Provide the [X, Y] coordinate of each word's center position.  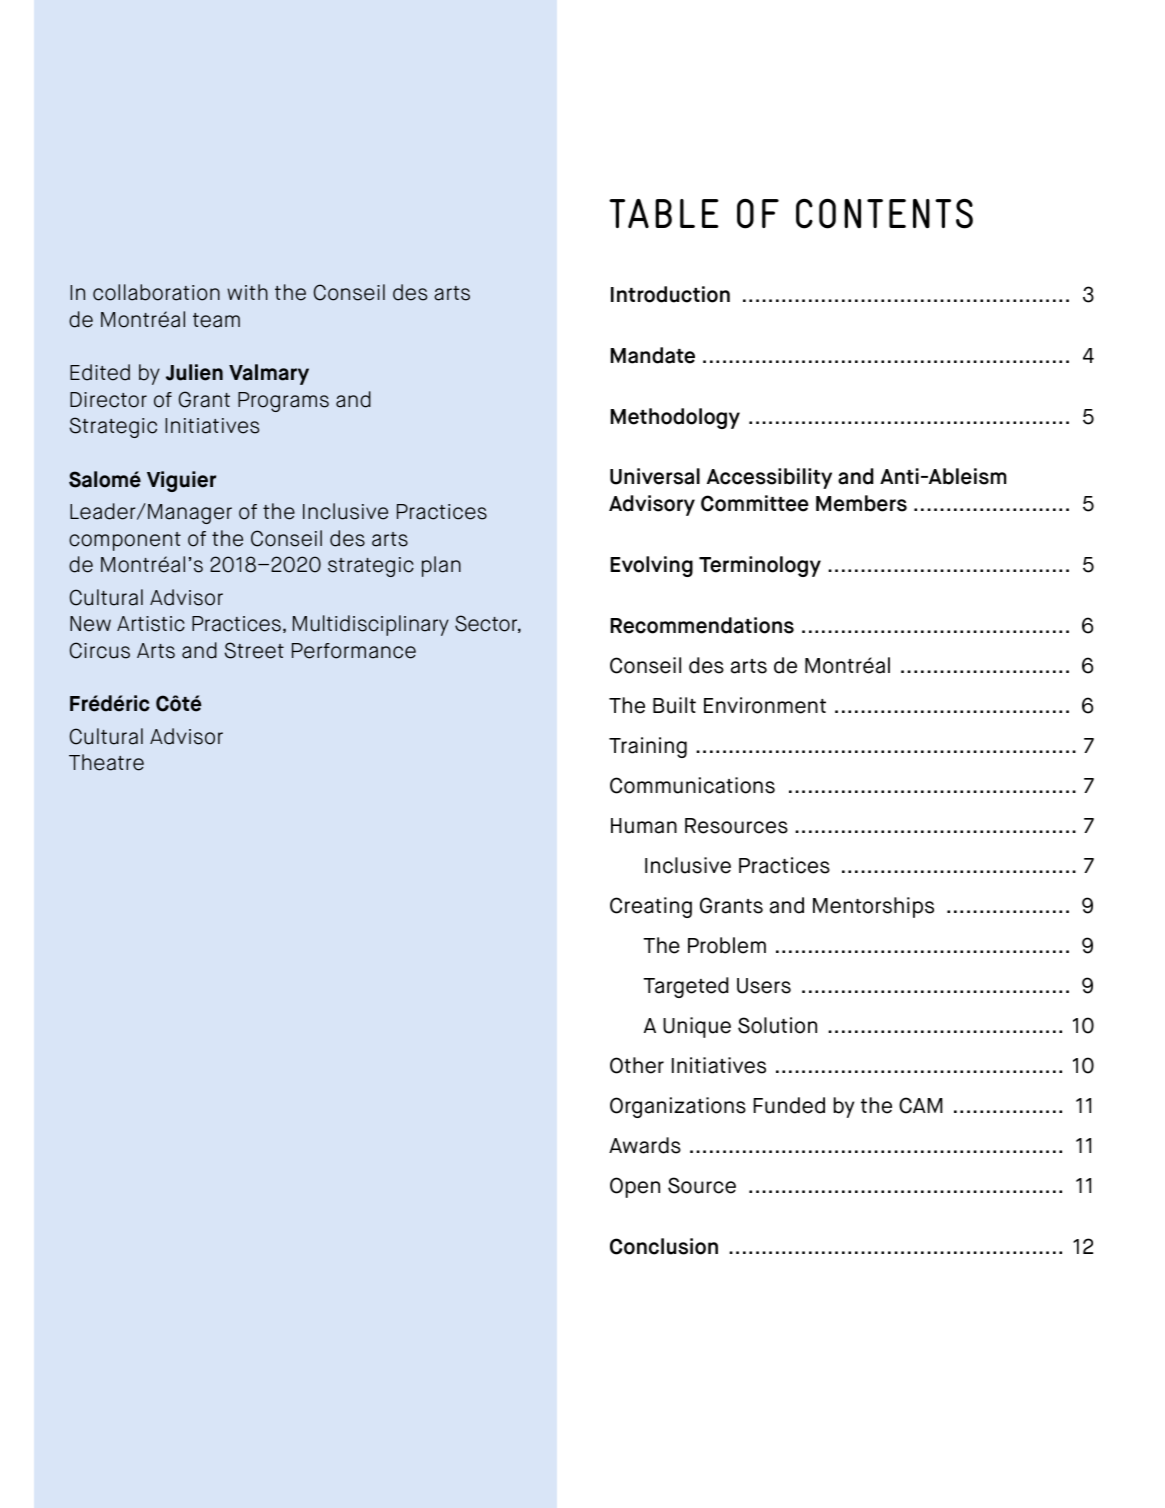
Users [764, 986]
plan [441, 566]
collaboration [156, 292]
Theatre [106, 762]
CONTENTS [884, 213]
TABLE [664, 213]
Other [637, 1065]
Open [635, 1187]
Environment [765, 705]
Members [861, 503]
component [125, 541]
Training [648, 747]
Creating [651, 907]
